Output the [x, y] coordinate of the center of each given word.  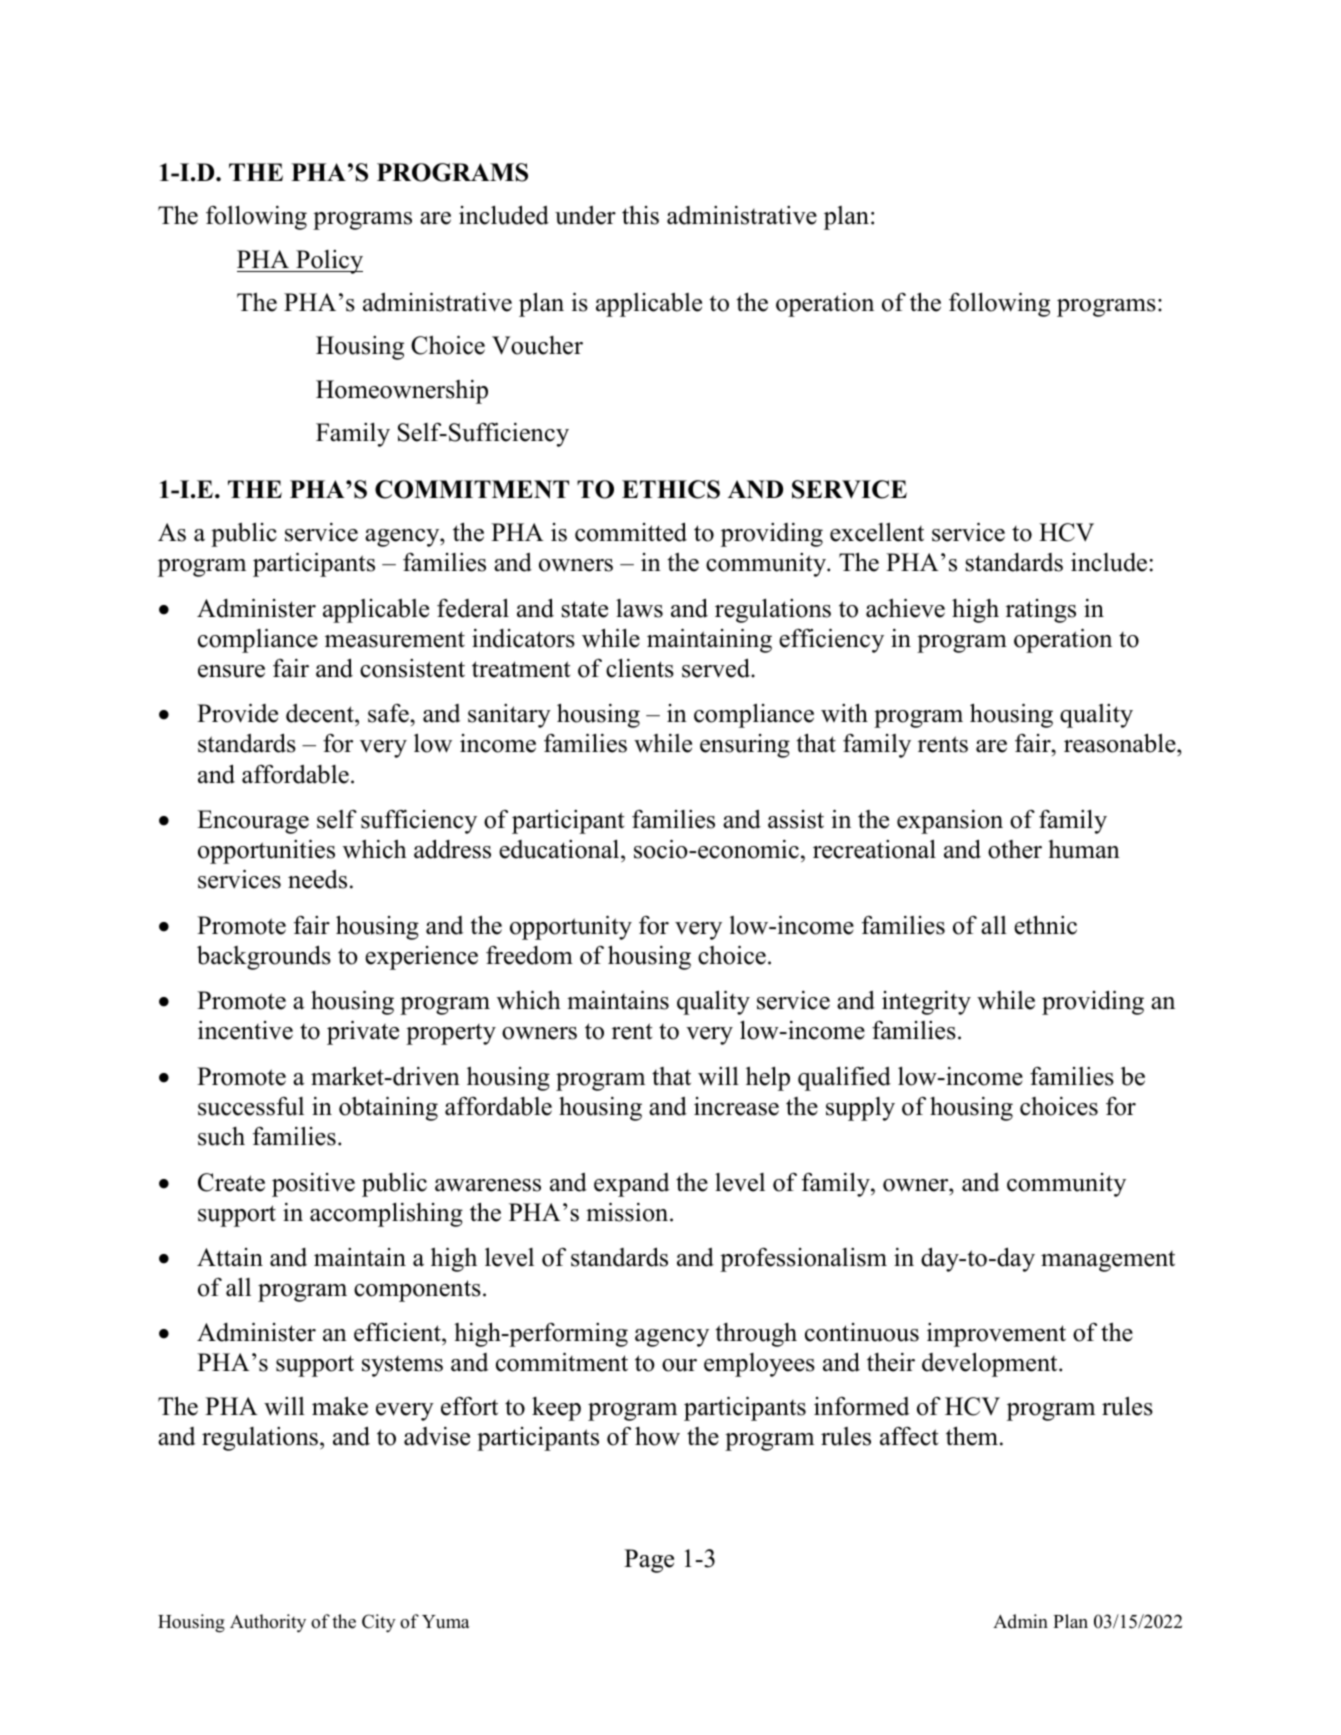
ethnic [1045, 925]
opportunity [571, 927]
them [972, 1436]
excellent [877, 532]
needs [317, 879]
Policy [328, 262]
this [640, 215]
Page [649, 1561]
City [379, 1623]
